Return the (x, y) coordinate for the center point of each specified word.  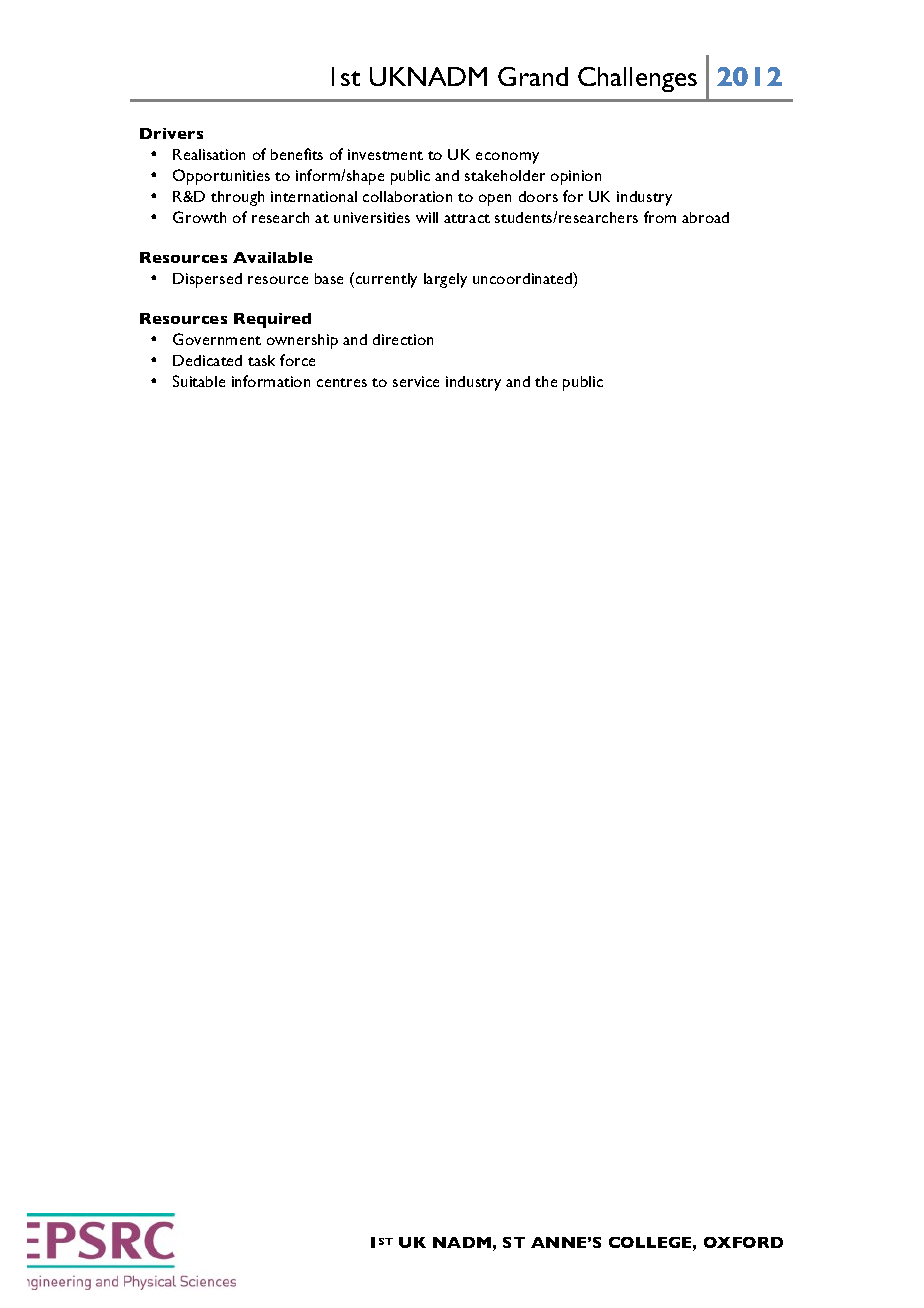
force (297, 360)
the (546, 381)
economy (507, 158)
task (261, 360)
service (416, 381)
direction (403, 339)
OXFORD (743, 1242)
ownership (302, 341)
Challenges (637, 79)
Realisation (209, 154)
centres (342, 382)
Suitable (199, 381)
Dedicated (207, 360)
